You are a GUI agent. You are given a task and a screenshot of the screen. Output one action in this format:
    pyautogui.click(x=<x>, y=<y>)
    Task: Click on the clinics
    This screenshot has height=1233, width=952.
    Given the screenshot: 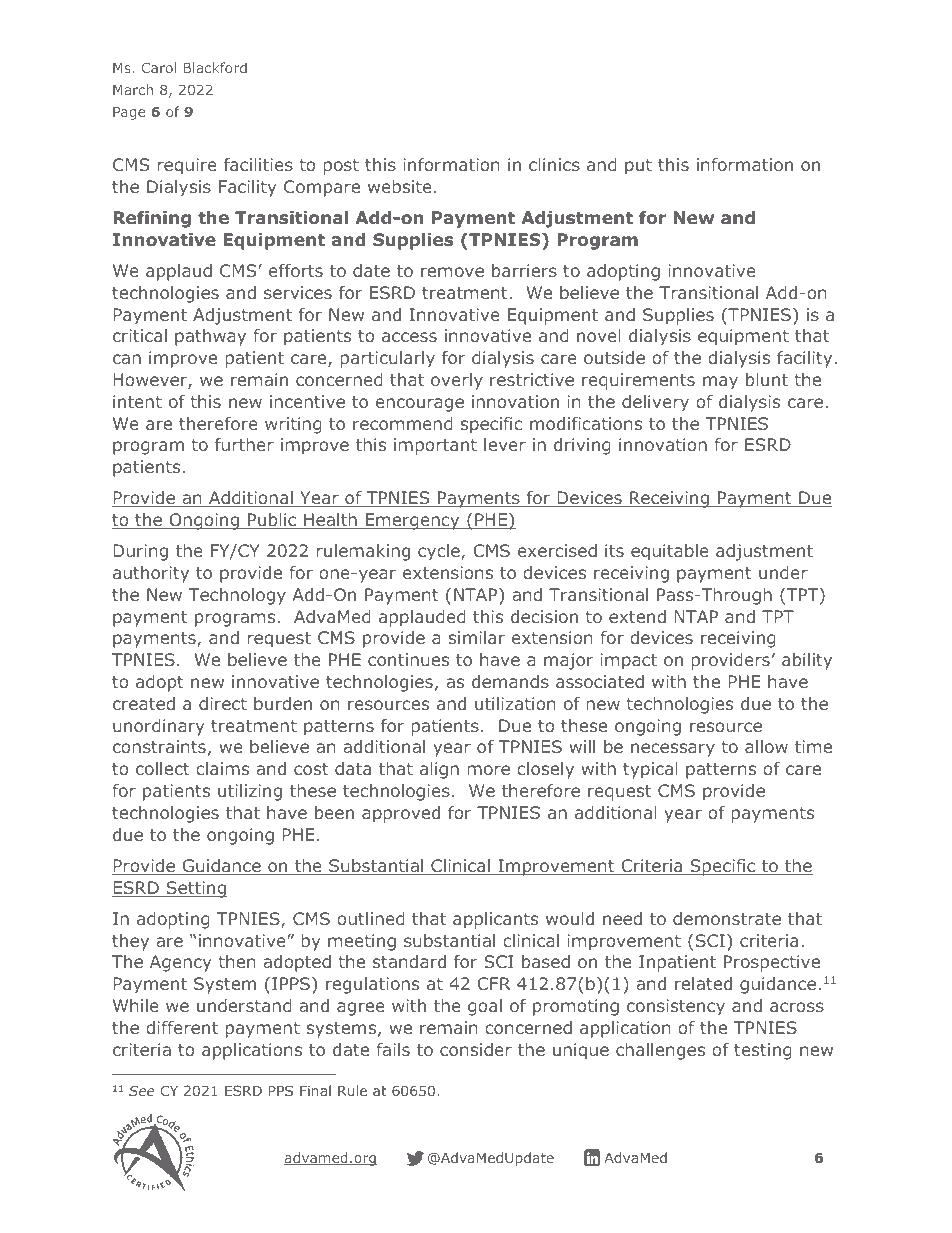 What is the action you would take?
    pyautogui.click(x=554, y=164)
